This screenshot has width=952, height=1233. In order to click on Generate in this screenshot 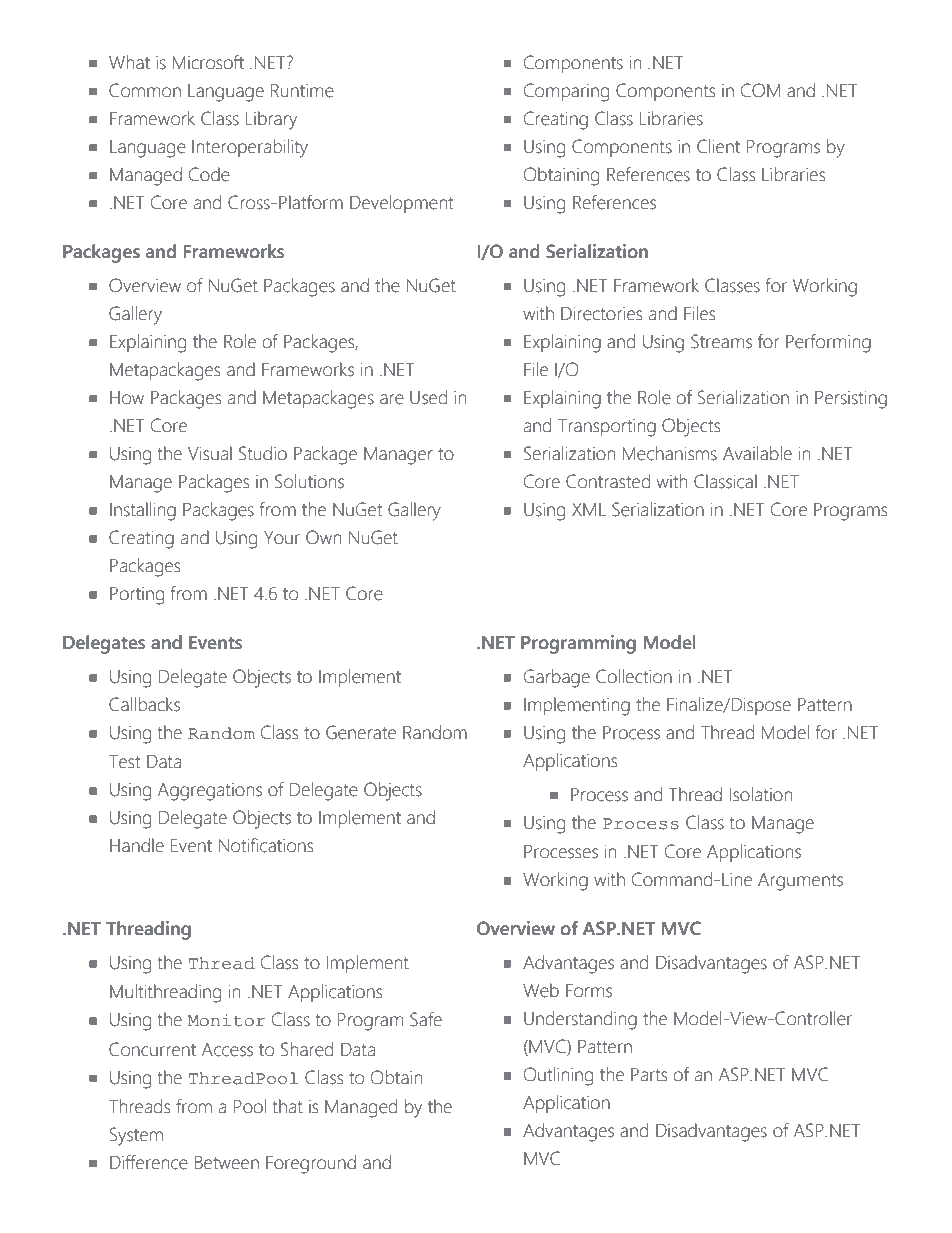, I will do `click(361, 732)`.
